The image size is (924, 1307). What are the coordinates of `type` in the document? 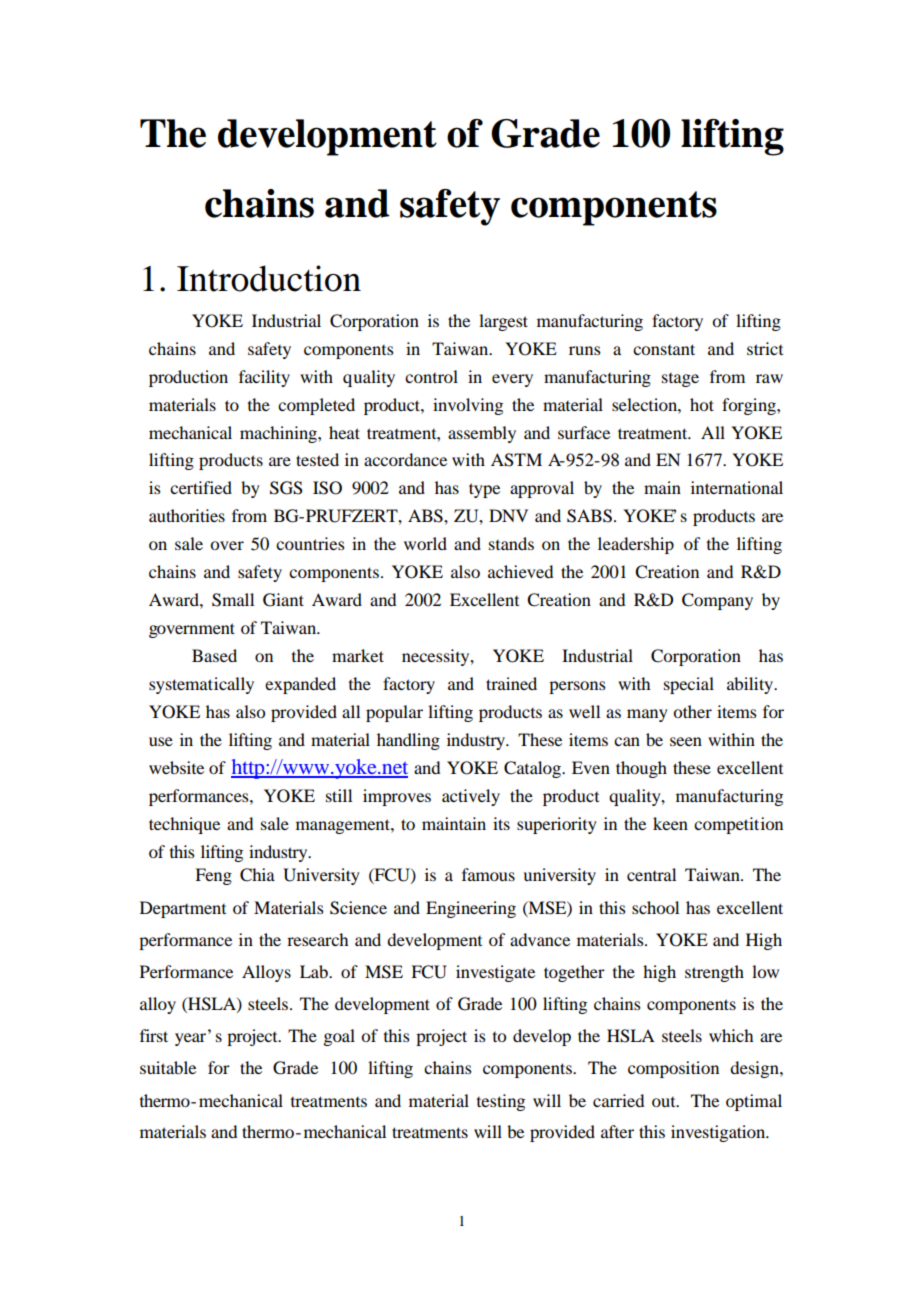 It's located at (484, 490).
